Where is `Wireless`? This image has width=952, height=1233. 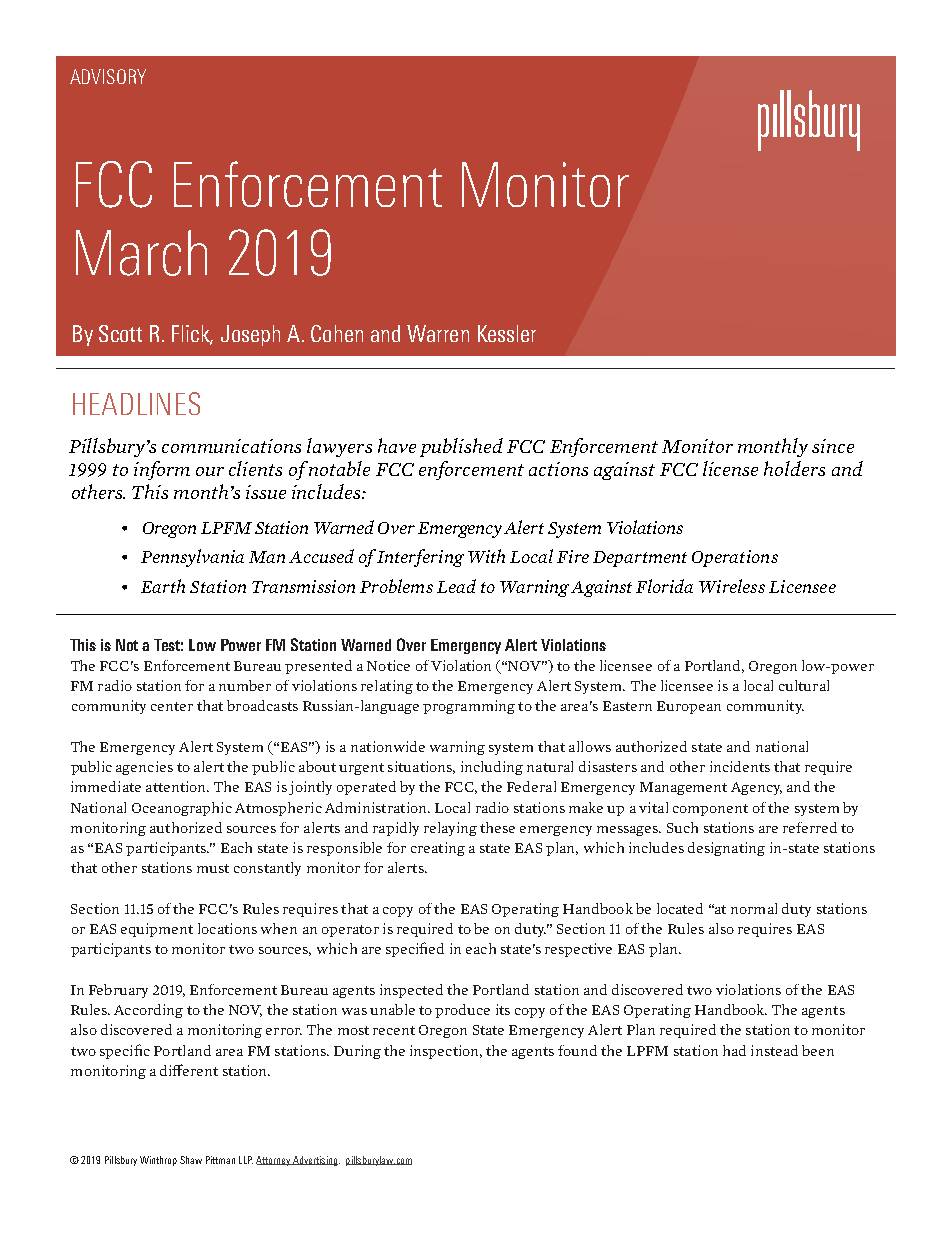
Wireless is located at coordinates (732, 586).
